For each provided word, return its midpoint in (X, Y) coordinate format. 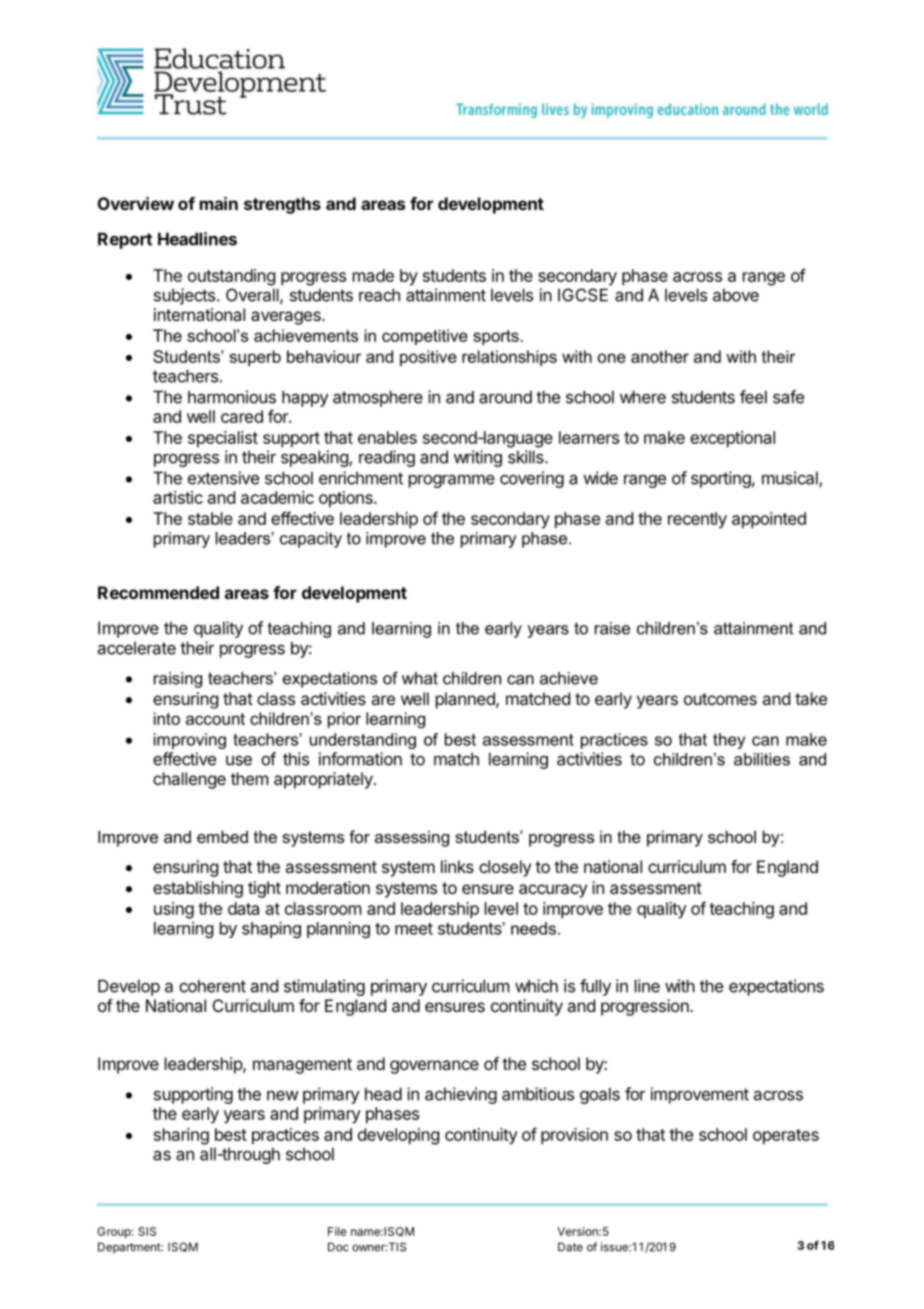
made (373, 275)
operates (786, 1137)
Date (570, 1247)
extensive (223, 478)
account (215, 719)
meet (414, 929)
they (729, 741)
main (219, 203)
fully (595, 987)
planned (466, 700)
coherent (212, 986)
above (736, 295)
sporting (721, 479)
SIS (147, 1231)
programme (452, 481)
